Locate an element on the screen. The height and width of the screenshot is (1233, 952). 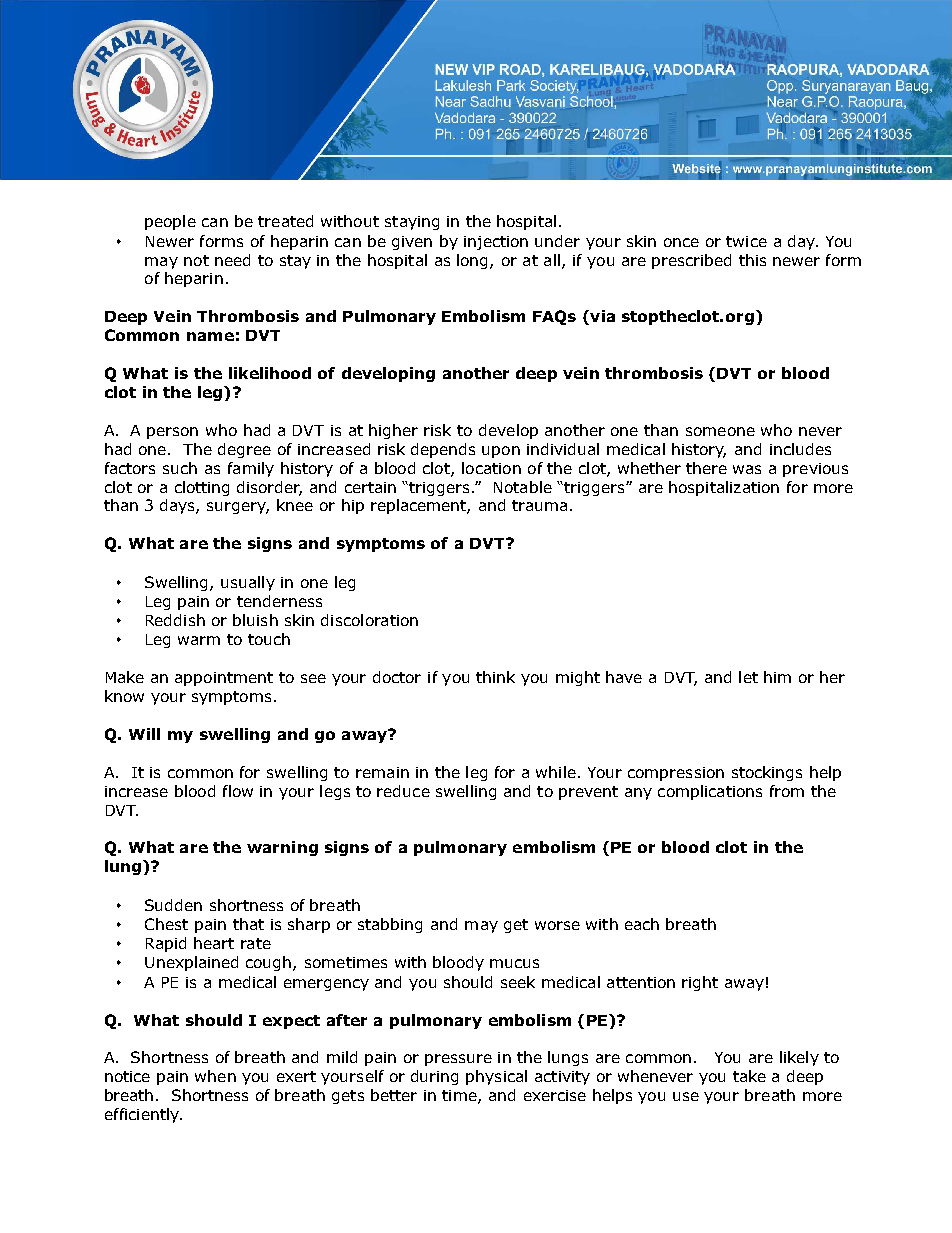
long is located at coordinates (474, 261).
